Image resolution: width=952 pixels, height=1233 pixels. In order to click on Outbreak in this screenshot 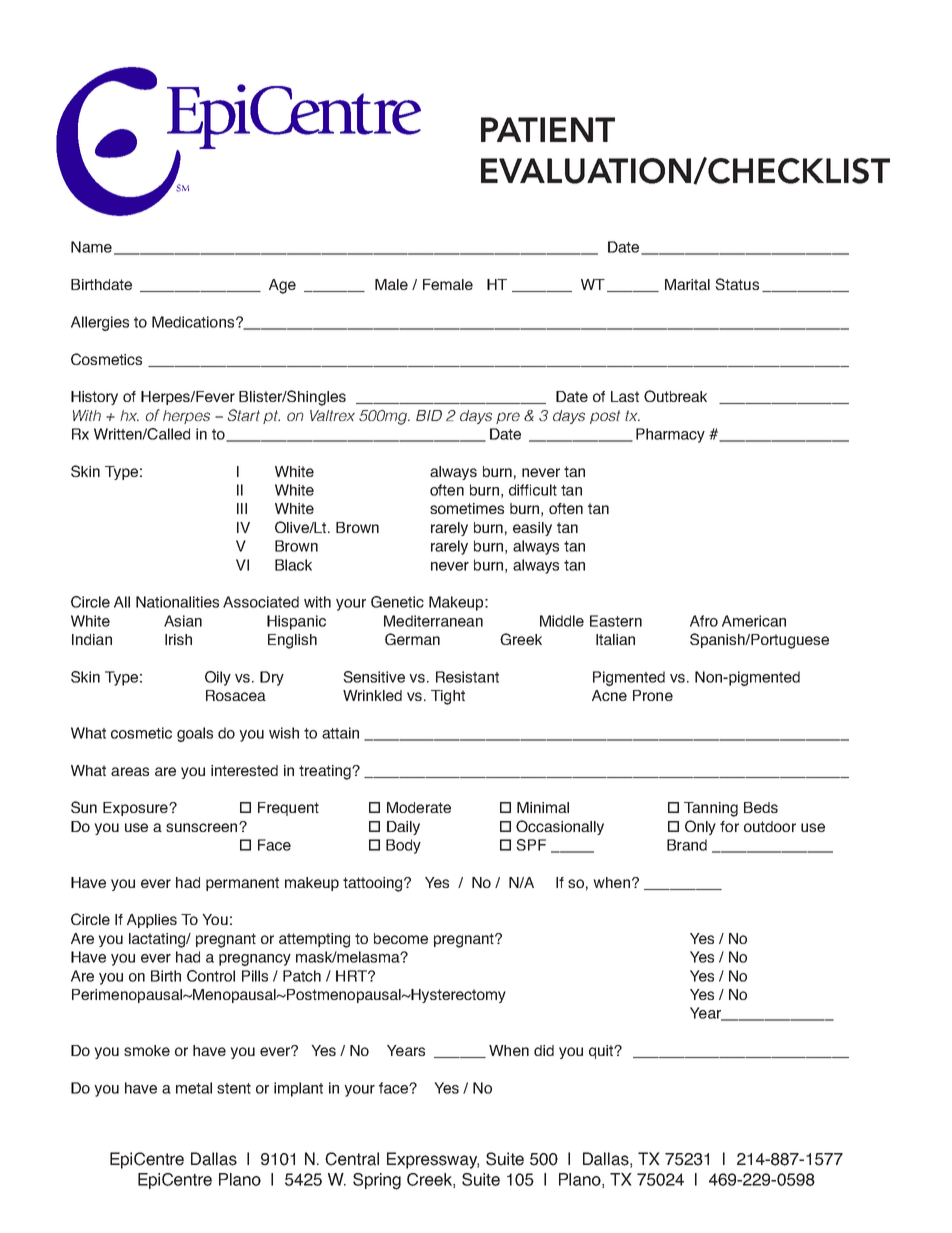, I will do `click(675, 396)`.
